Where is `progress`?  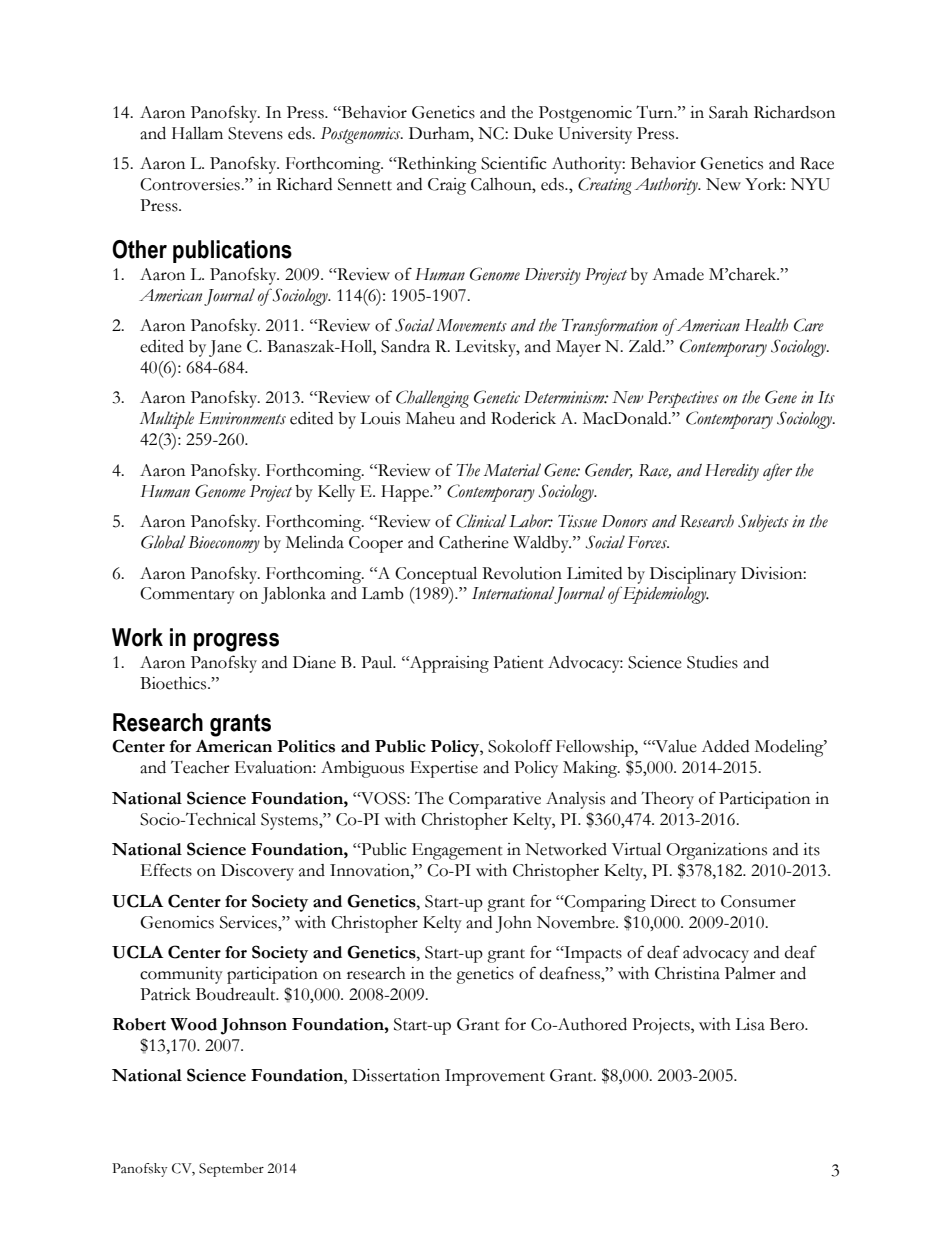
progress is located at coordinates (236, 642).
